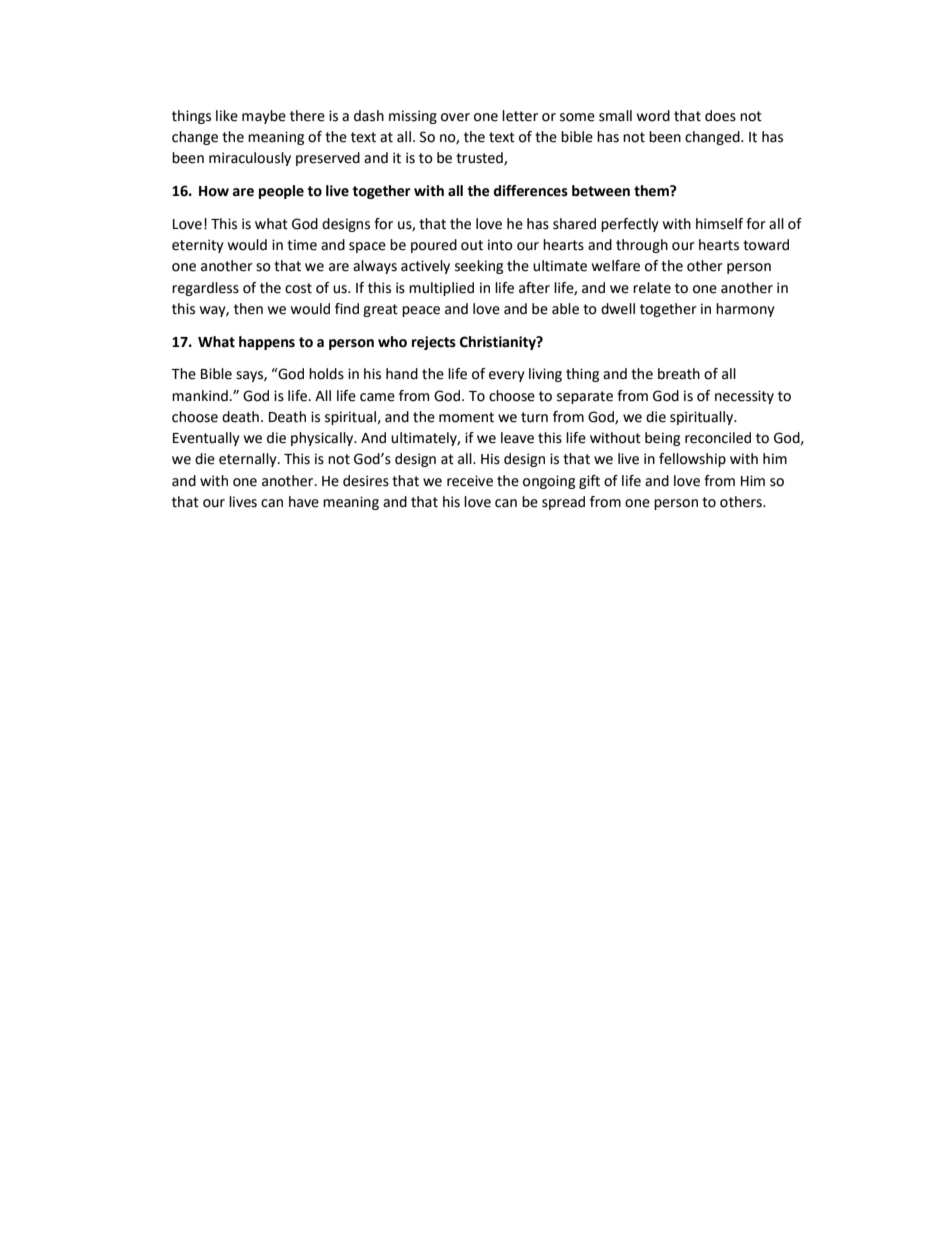 This page has width=952, height=1233. What do you see at coordinates (642, 246) in the page?
I see `through` at bounding box center [642, 246].
